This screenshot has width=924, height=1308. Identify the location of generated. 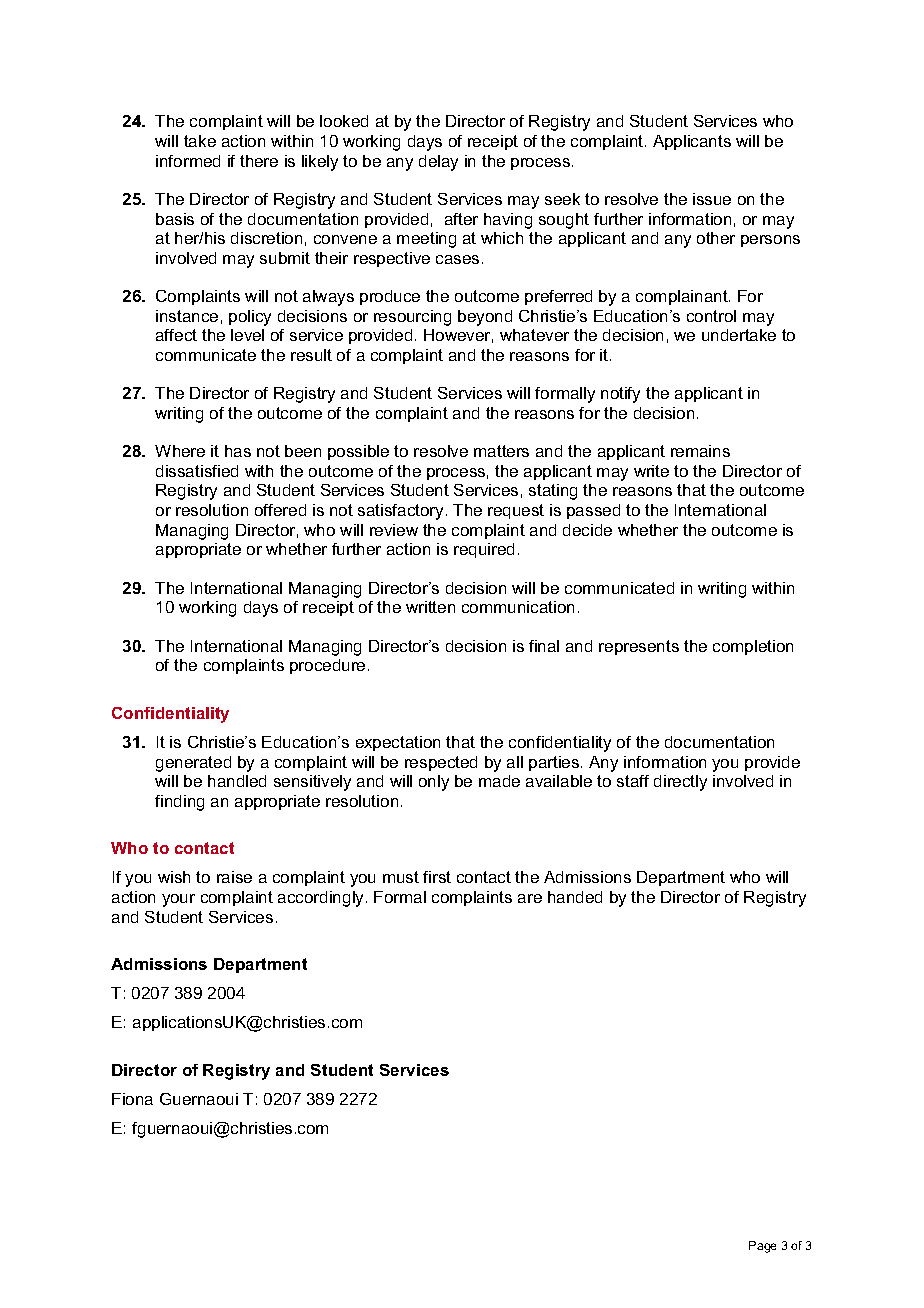
(193, 764).
